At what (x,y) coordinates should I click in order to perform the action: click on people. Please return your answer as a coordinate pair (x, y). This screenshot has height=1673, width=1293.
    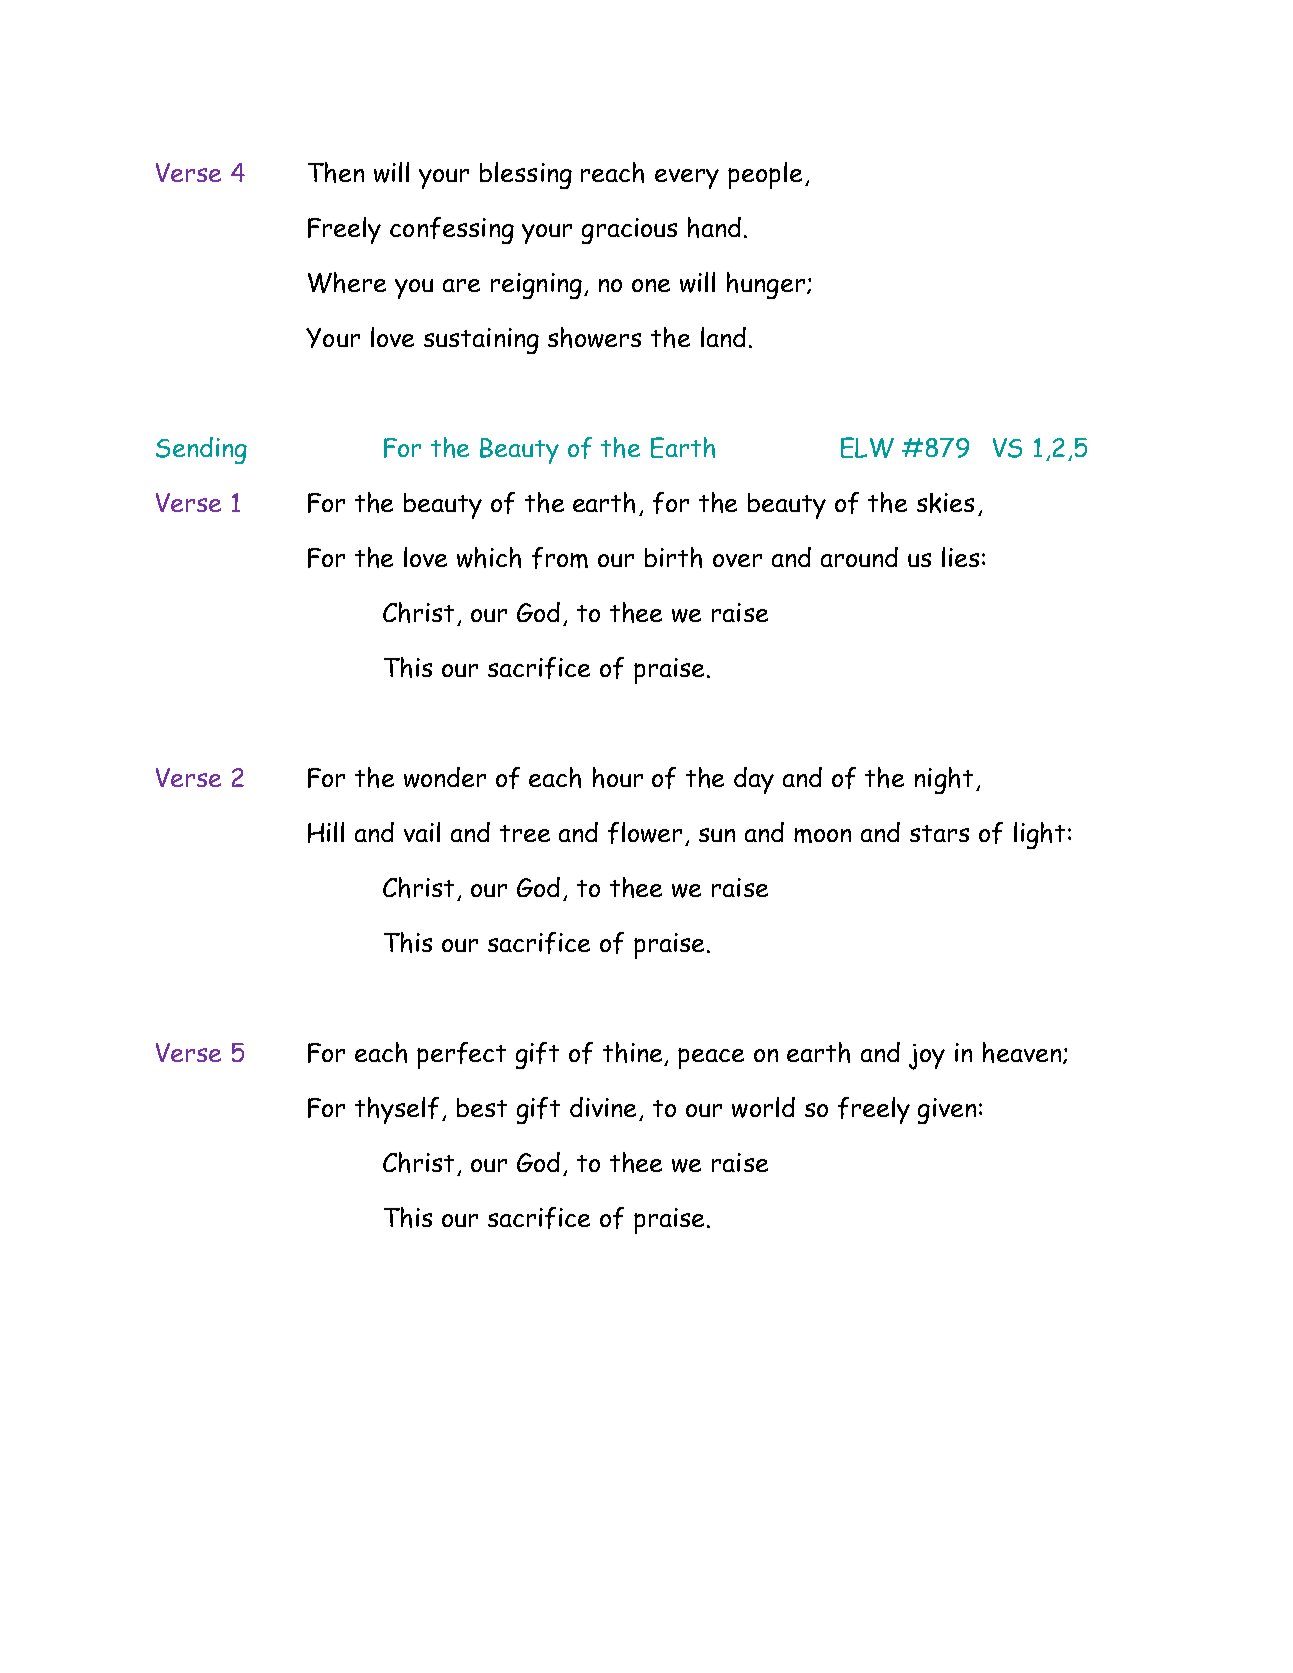
    Looking at the image, I should click on (765, 175).
